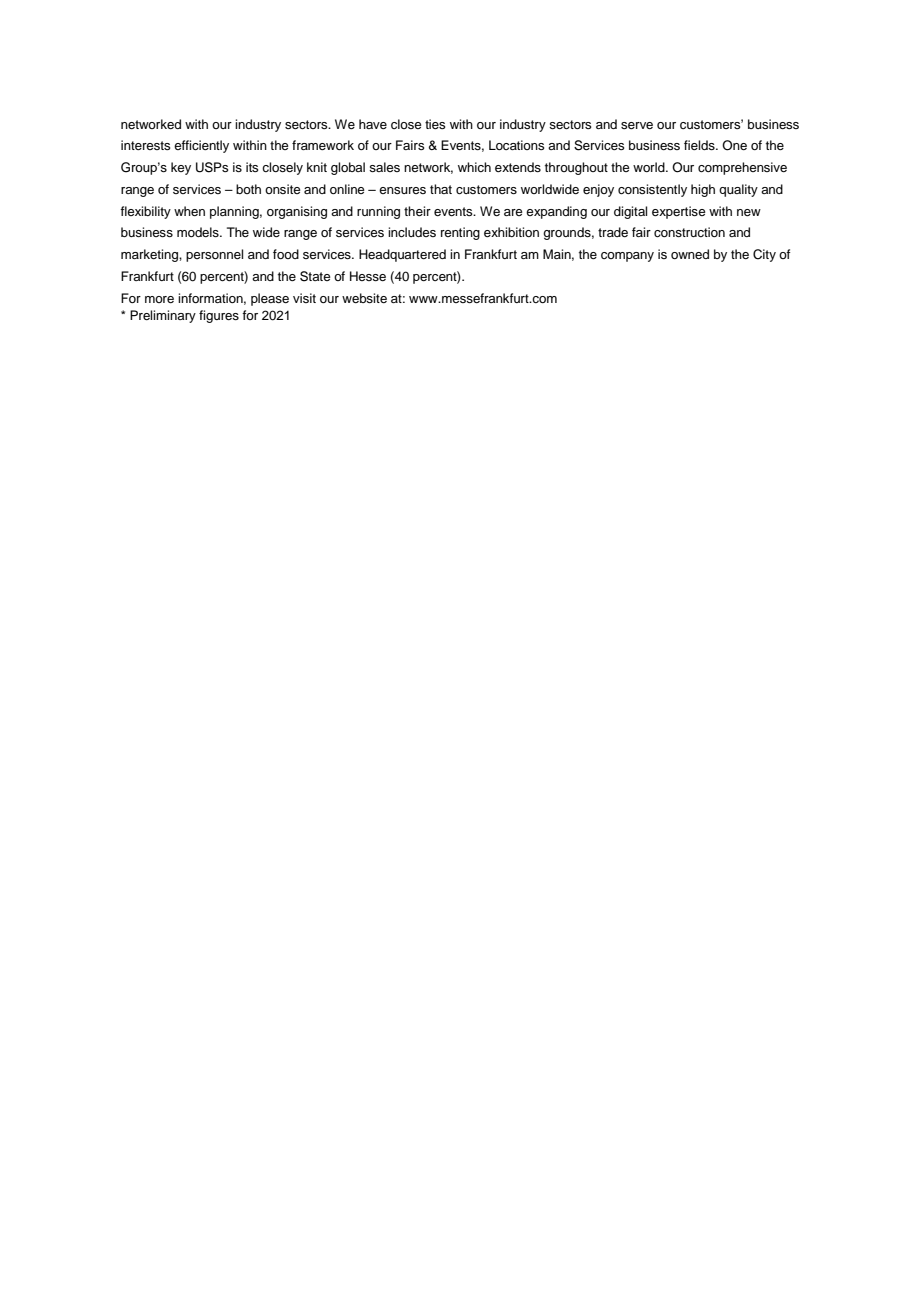 The image size is (924, 1308). What do you see at coordinates (703, 190) in the screenshot?
I see `high` at bounding box center [703, 190].
